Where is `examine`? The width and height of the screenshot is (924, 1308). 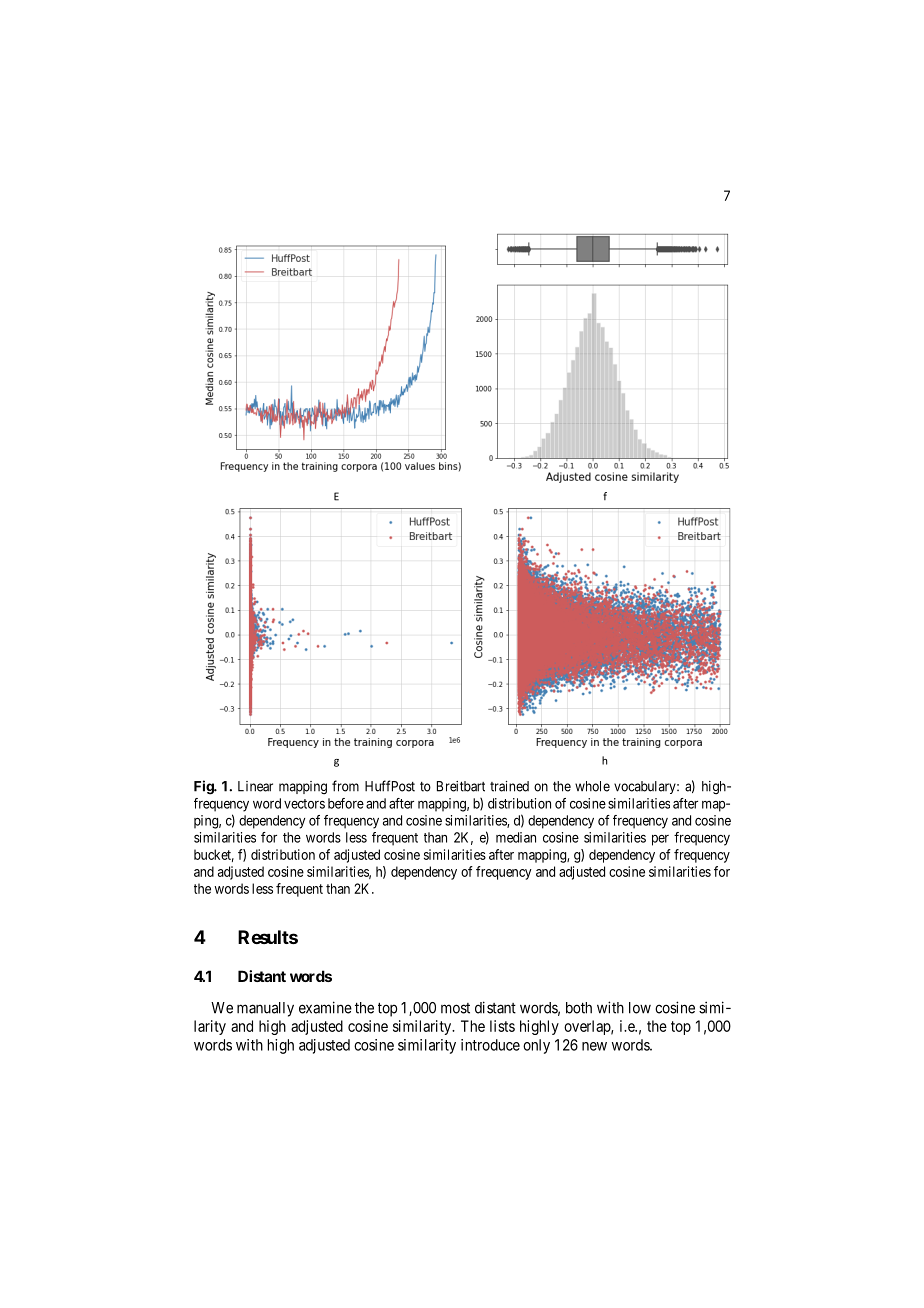
examine is located at coordinates (325, 1007).
